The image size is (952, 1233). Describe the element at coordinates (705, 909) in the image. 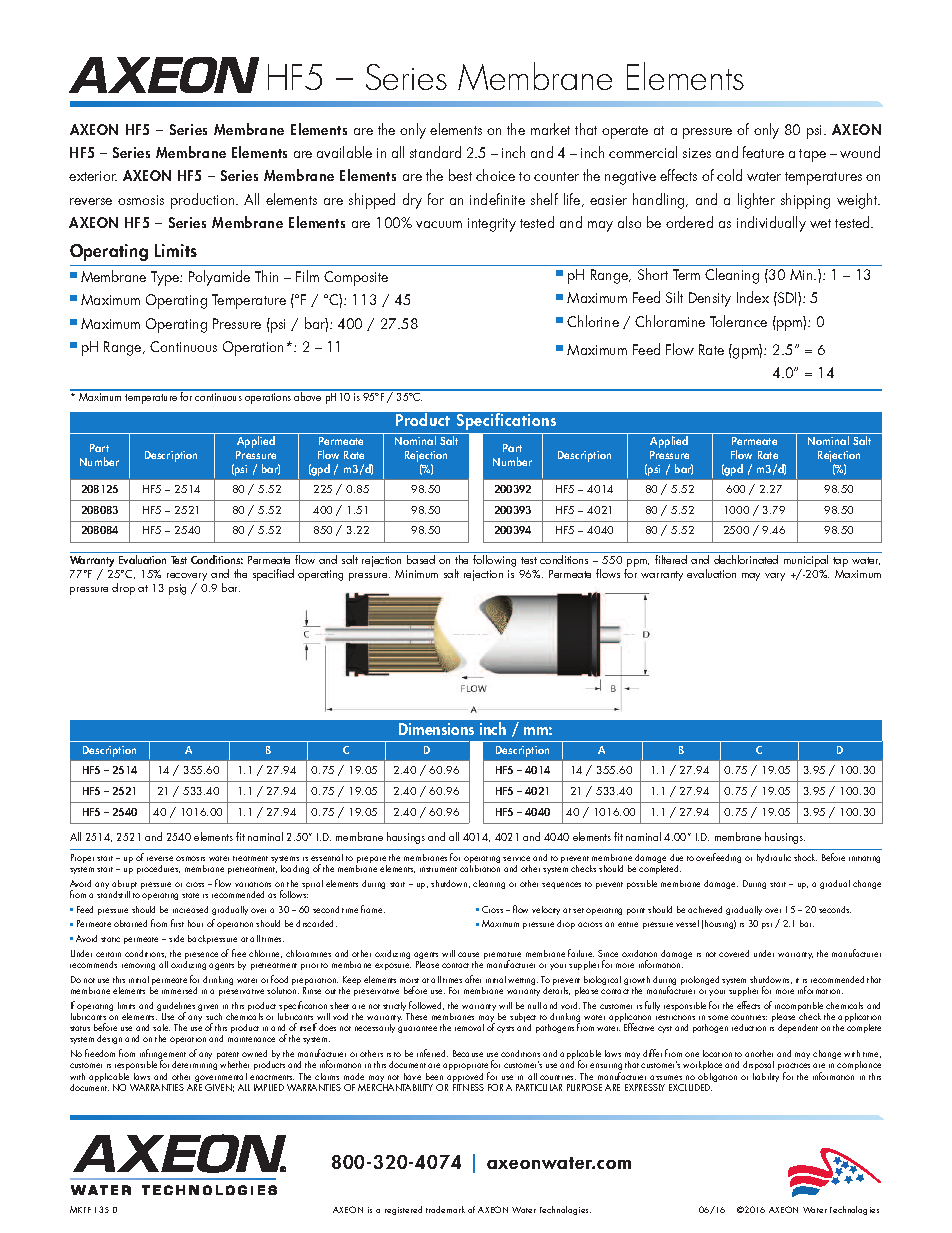

I see `achieved` at that location.
